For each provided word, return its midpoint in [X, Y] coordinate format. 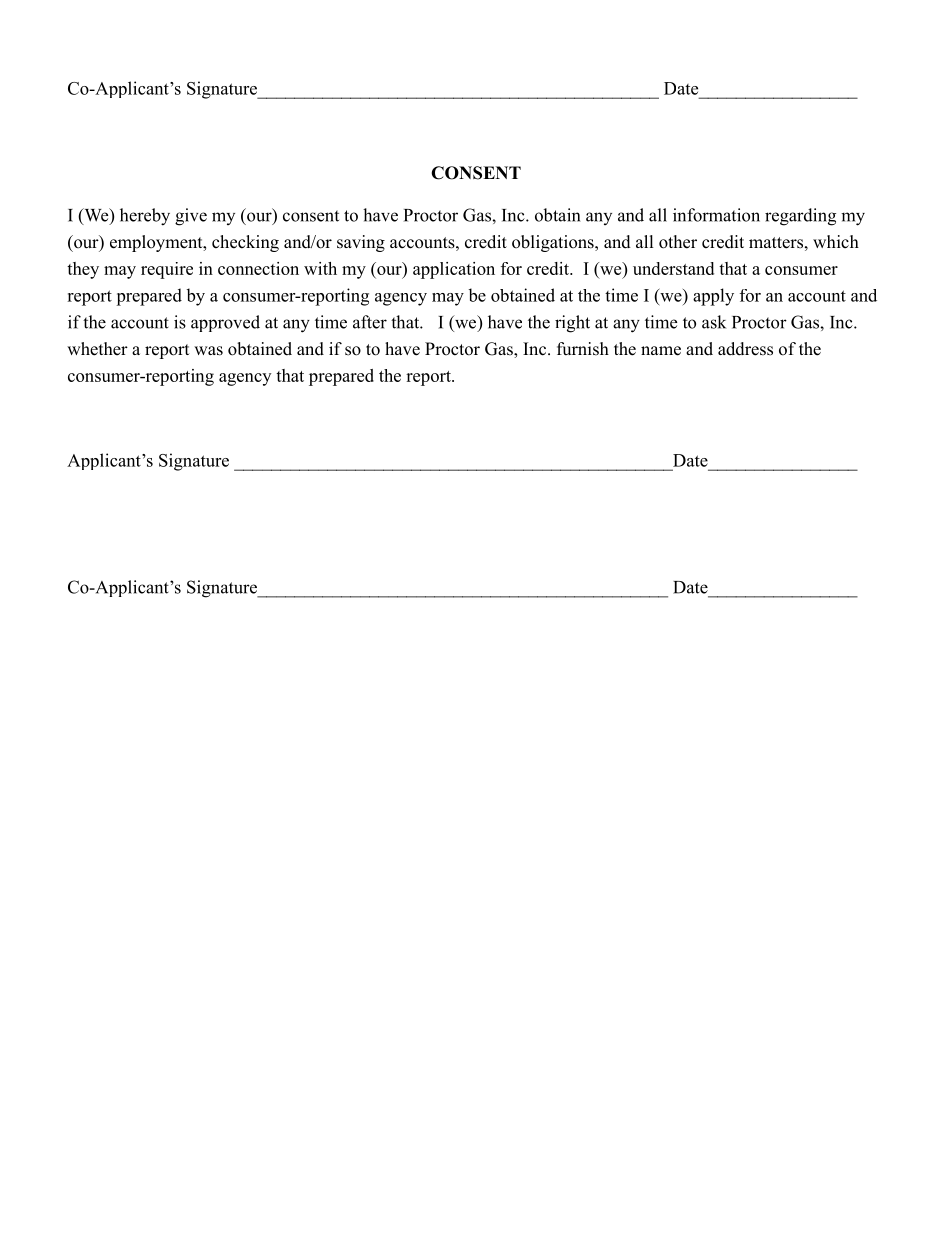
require [167, 270]
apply [713, 297]
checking [245, 243]
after [370, 322]
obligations [554, 243]
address [745, 349]
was [208, 351]
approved [225, 323]
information [716, 215]
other [678, 242]
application [454, 270]
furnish [583, 349]
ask [714, 322]
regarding [800, 217]
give [191, 217]
